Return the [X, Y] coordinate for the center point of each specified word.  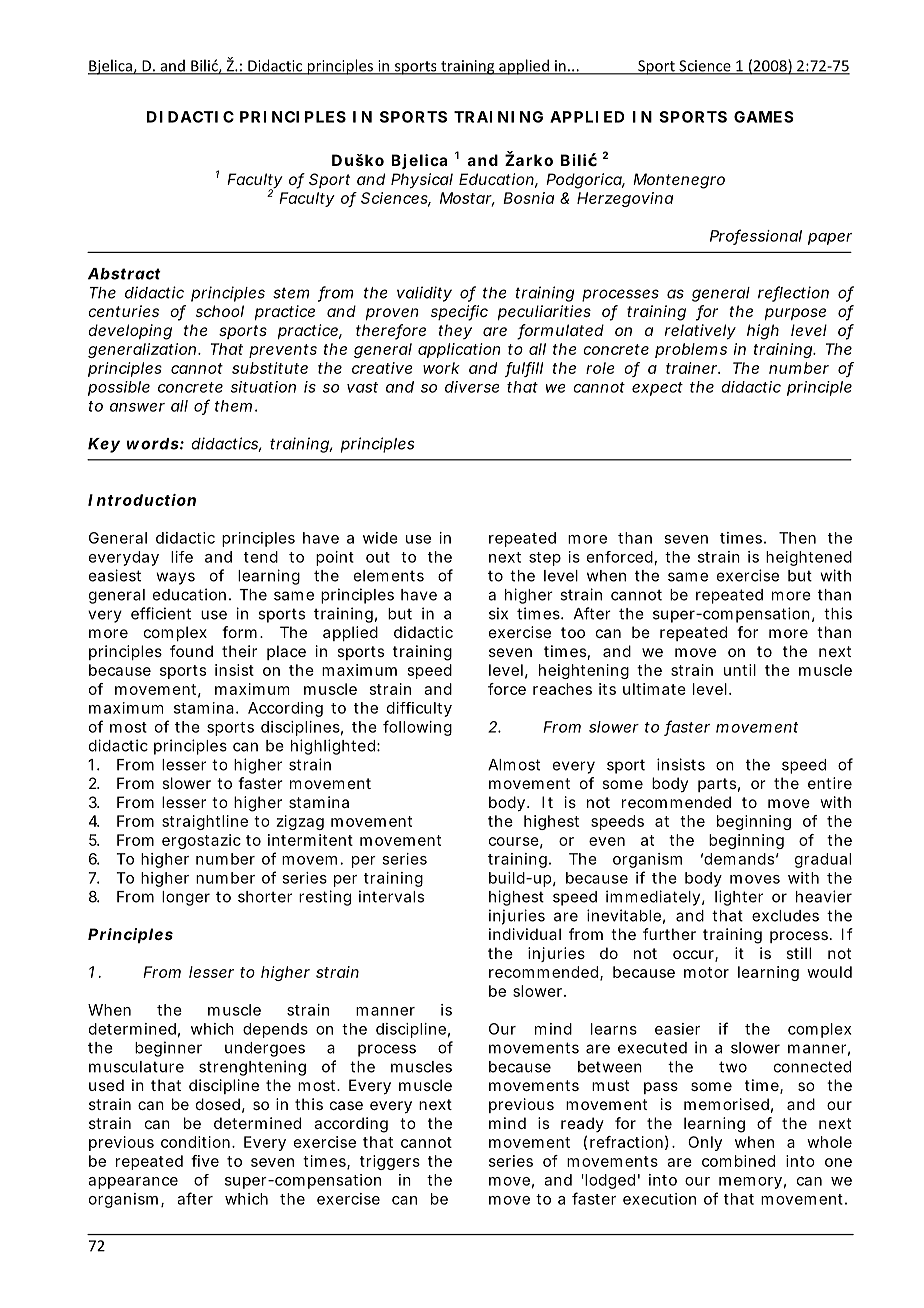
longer [186, 898]
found [191, 651]
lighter [739, 898]
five [205, 1161]
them [235, 406]
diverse [472, 387]
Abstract [124, 274]
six [498, 613]
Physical [422, 181]
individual [525, 934]
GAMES [764, 117]
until [740, 670]
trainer [693, 368]
